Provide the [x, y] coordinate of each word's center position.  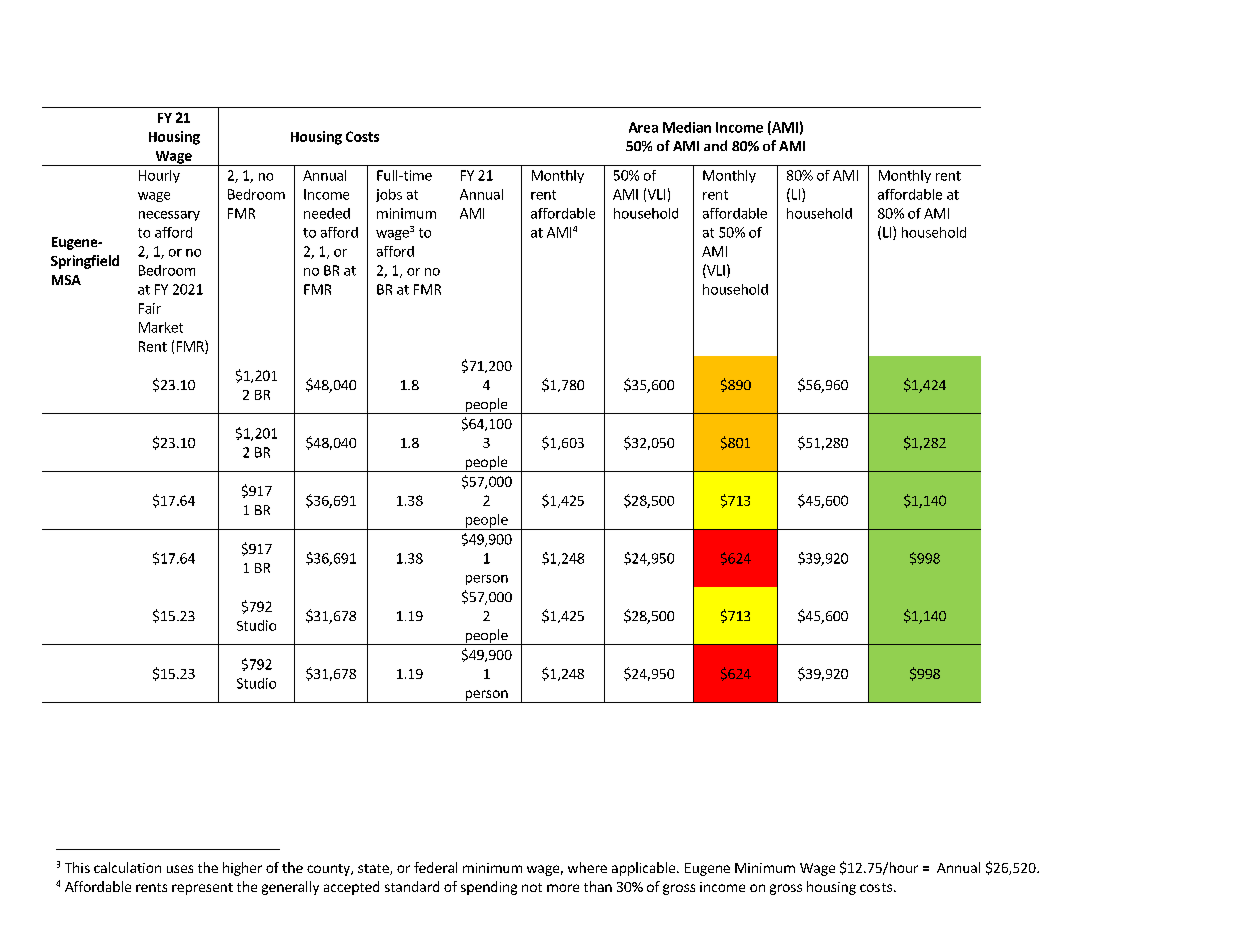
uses [180, 869]
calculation [127, 867]
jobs [389, 195]
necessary [169, 216]
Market [161, 327]
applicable [643, 869]
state [374, 869]
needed [327, 213]
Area [643, 127]
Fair [150, 308]
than [598, 886]
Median [687, 127]
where [587, 867]
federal [435, 867]
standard [412, 886]
